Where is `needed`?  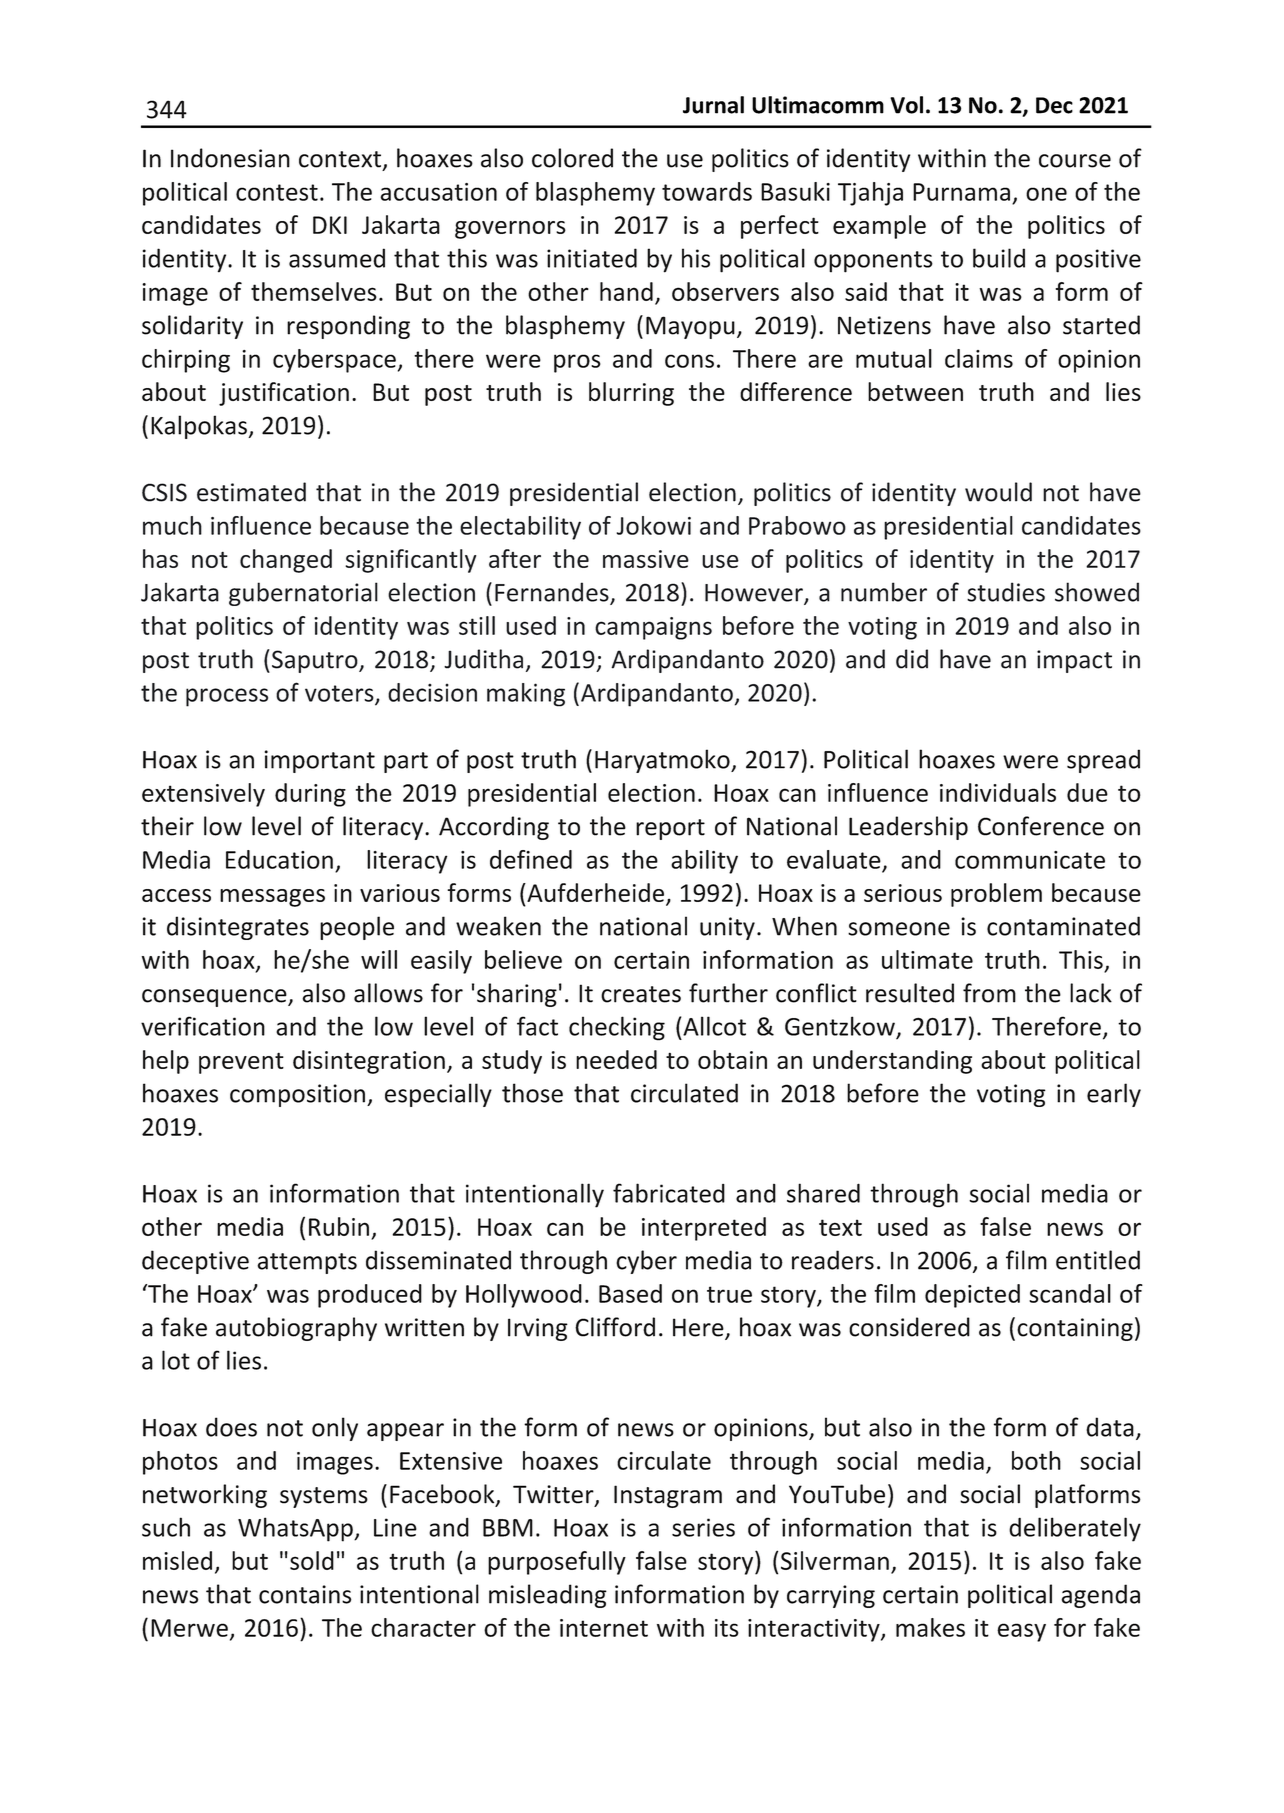
needed is located at coordinates (616, 1059).
